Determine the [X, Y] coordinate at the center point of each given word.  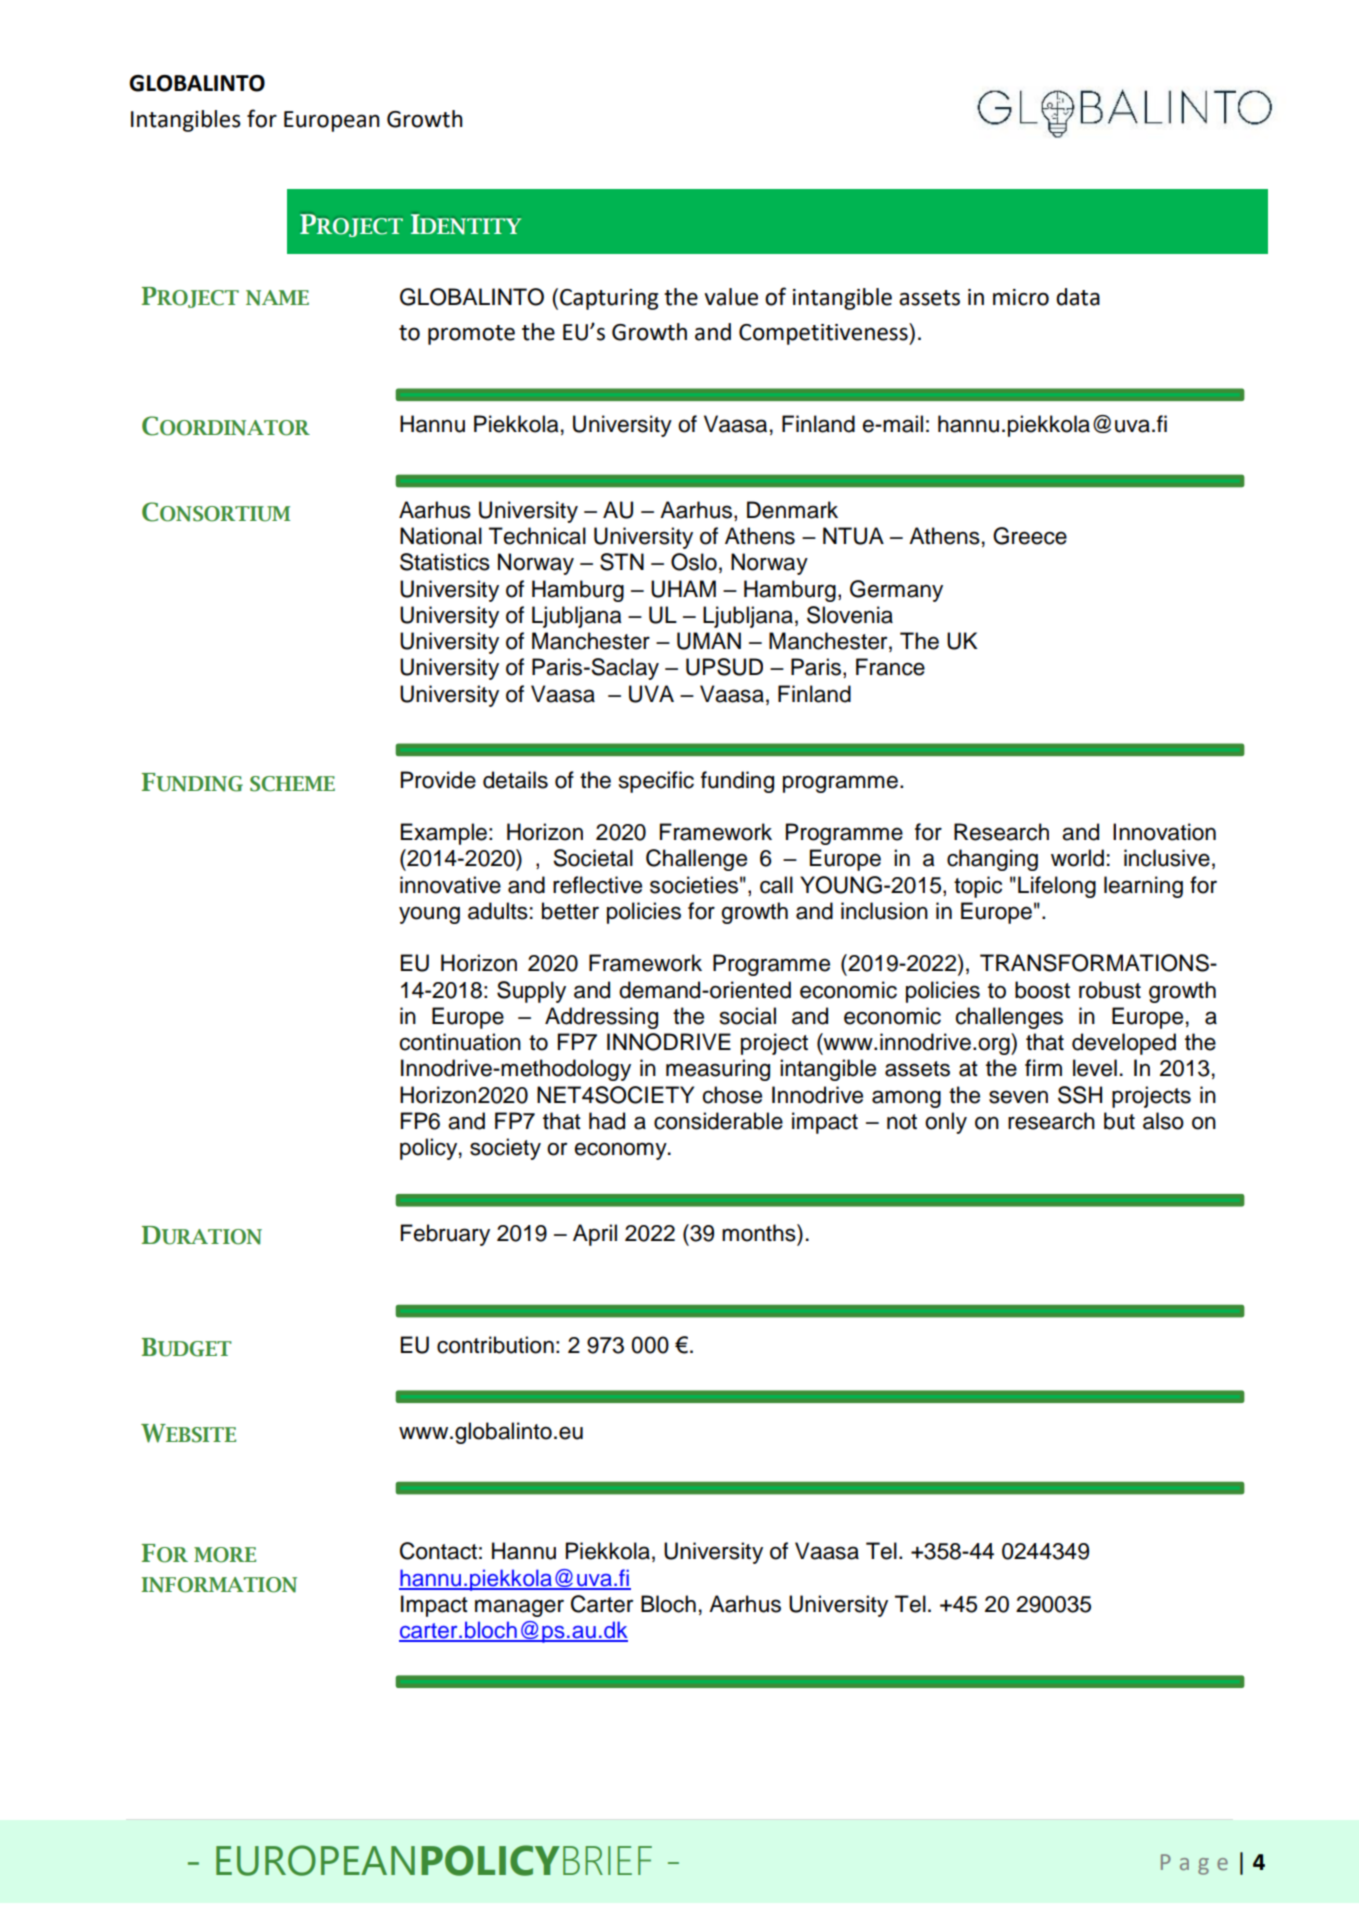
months [760, 1233]
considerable [718, 1121]
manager [519, 1608]
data [1078, 297]
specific [656, 782]
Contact [438, 1551]
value [731, 297]
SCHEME [292, 784]
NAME [277, 298]
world [1077, 858]
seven [1018, 1097]
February [445, 1235]
